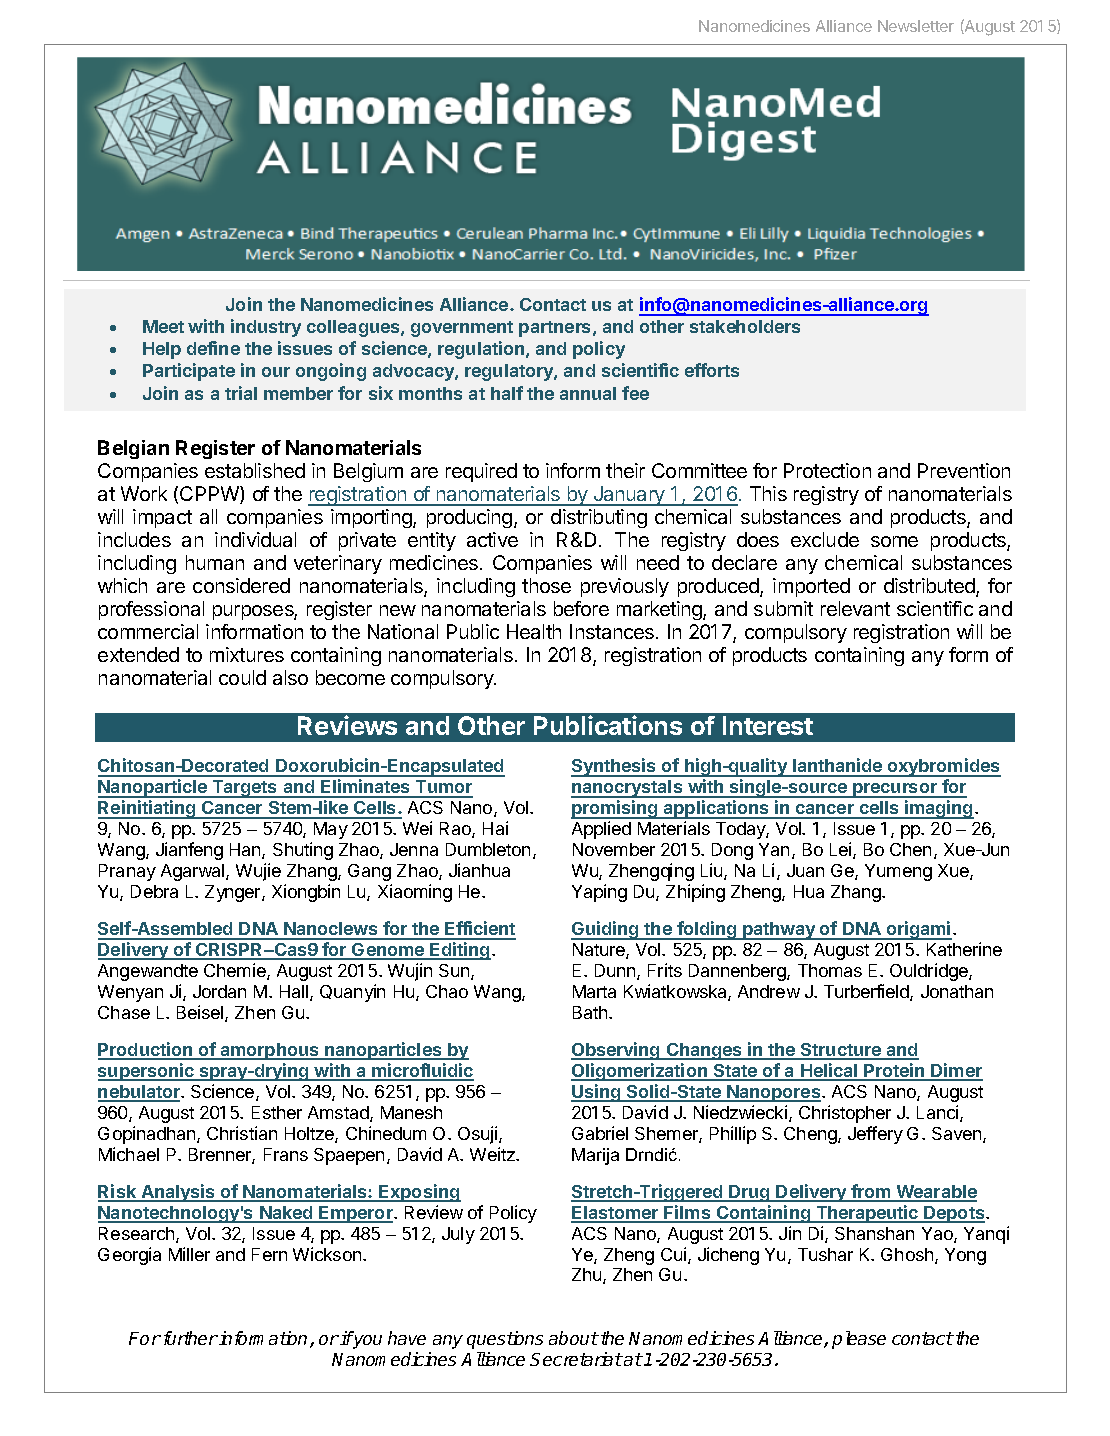 The width and height of the screenshot is (1110, 1436). I want to click on Health, so click(534, 631).
